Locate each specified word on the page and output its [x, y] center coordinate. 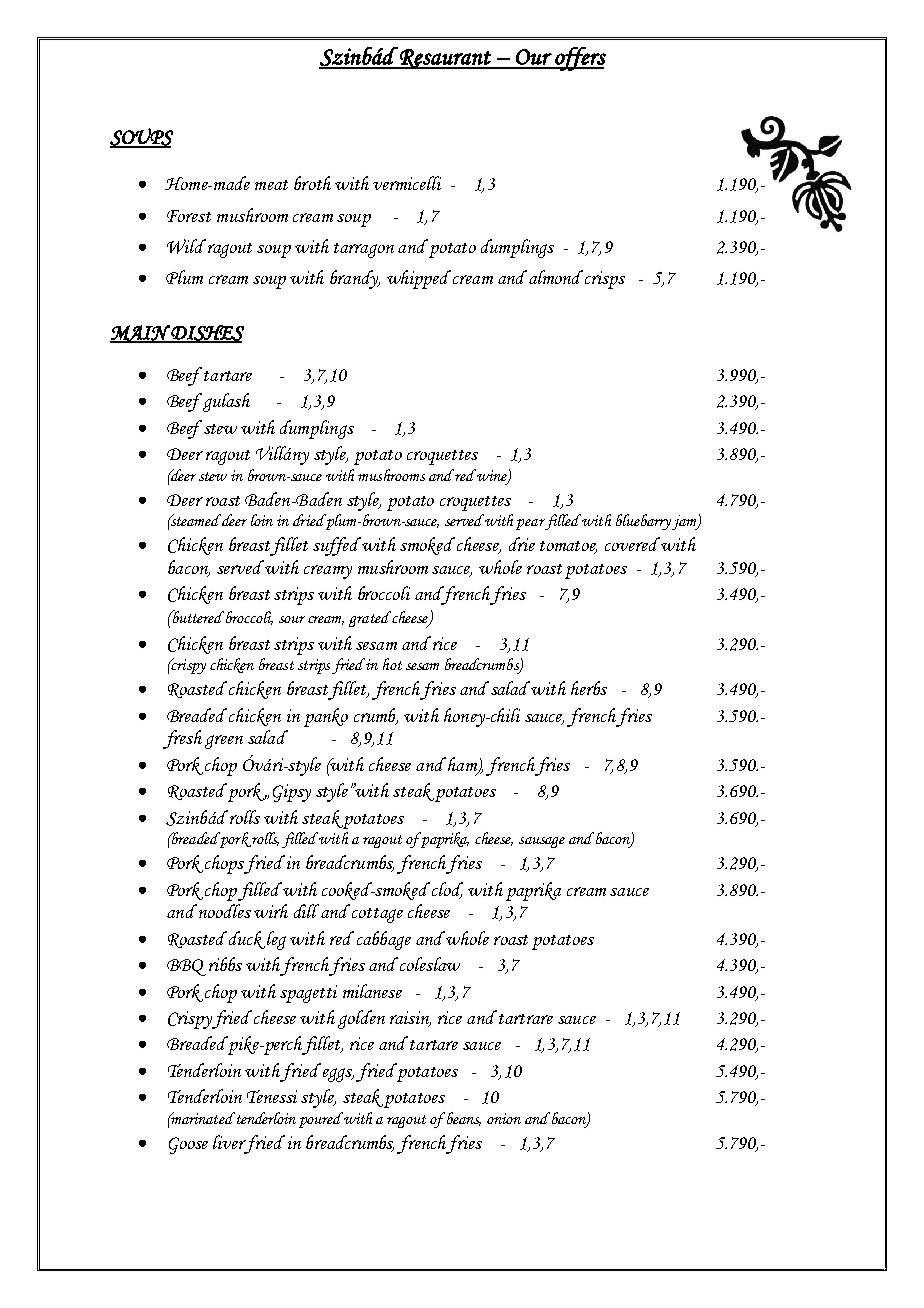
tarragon [364, 250]
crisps [605, 280]
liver [229, 1142]
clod [447, 890]
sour [292, 619]
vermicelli [407, 183]
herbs [589, 688]
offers [579, 59]
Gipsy [292, 793]
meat [271, 185]
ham [464, 765]
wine [492, 476]
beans [464, 1119]
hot [392, 664]
